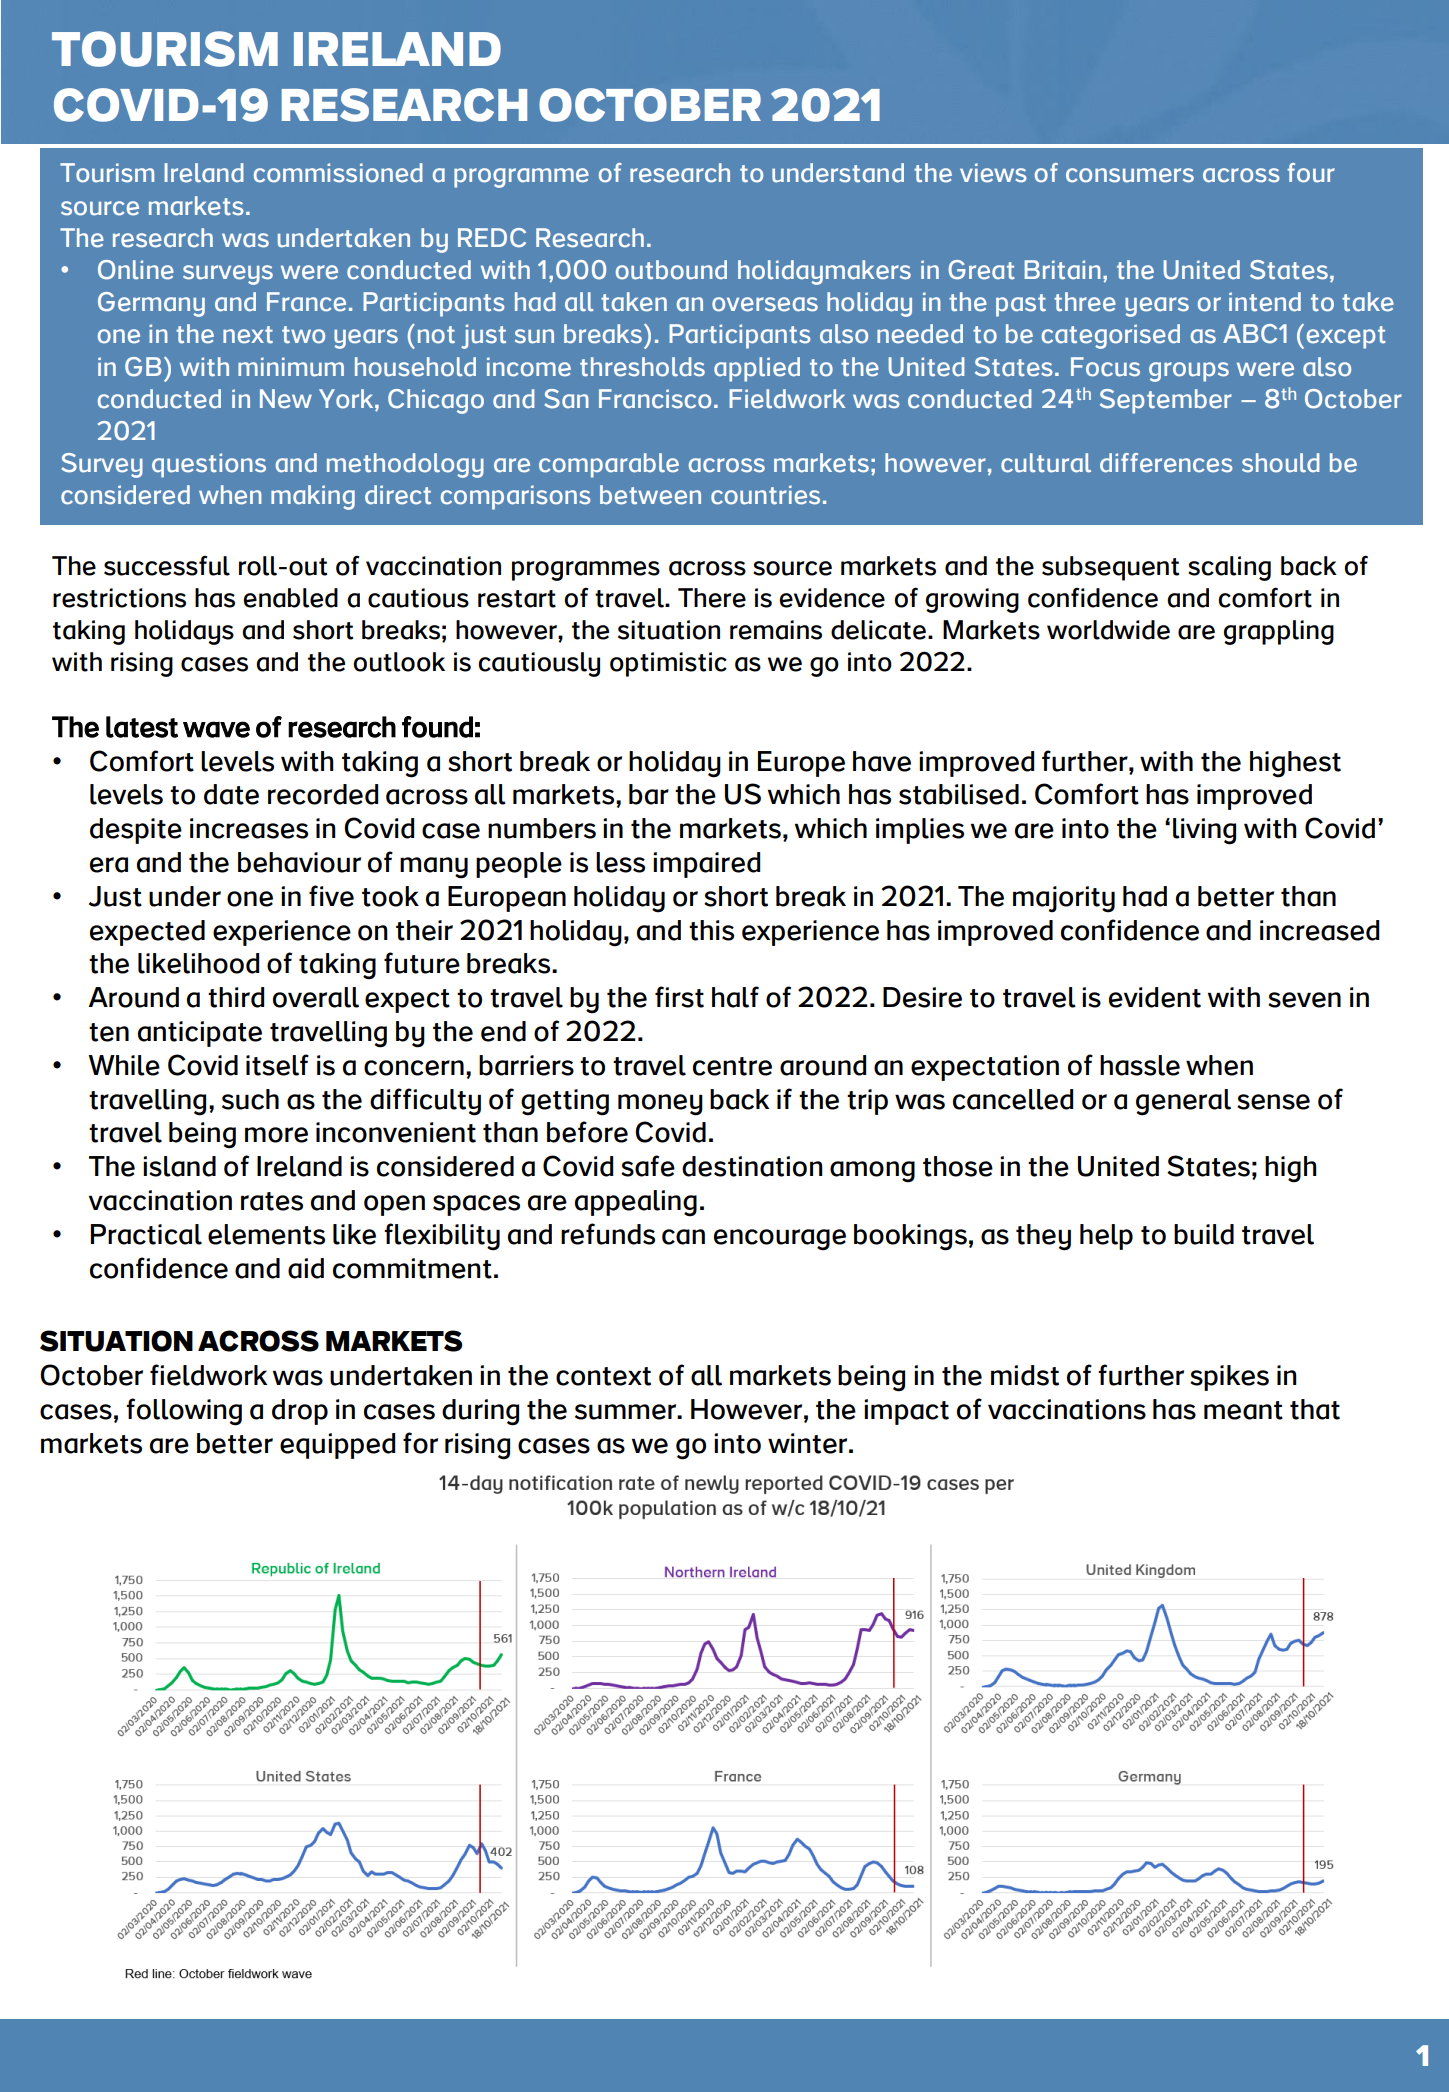  What do you see at coordinates (712, 598) in the image?
I see `There` at bounding box center [712, 598].
